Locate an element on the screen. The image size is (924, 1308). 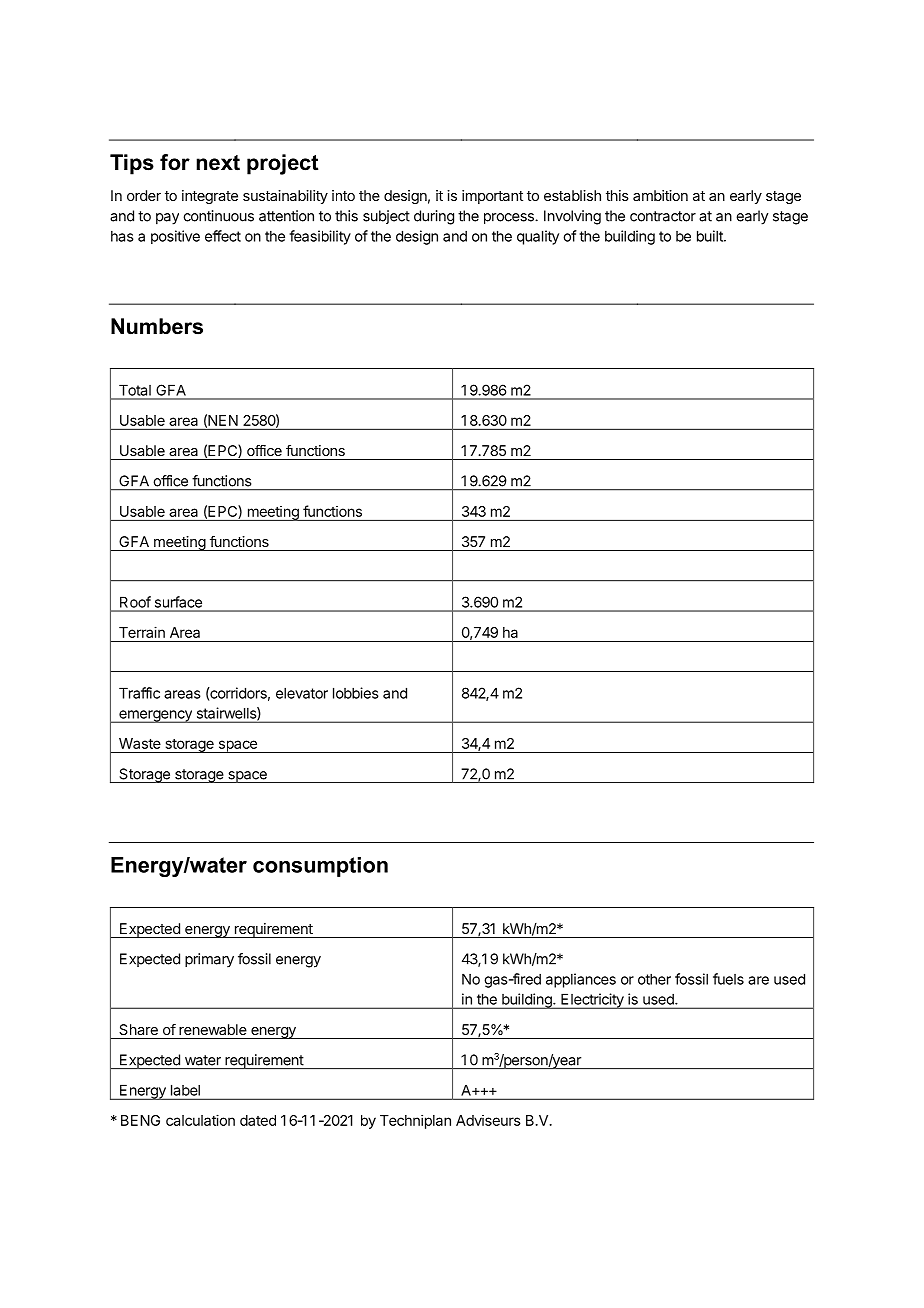
lobbies is located at coordinates (356, 693).
